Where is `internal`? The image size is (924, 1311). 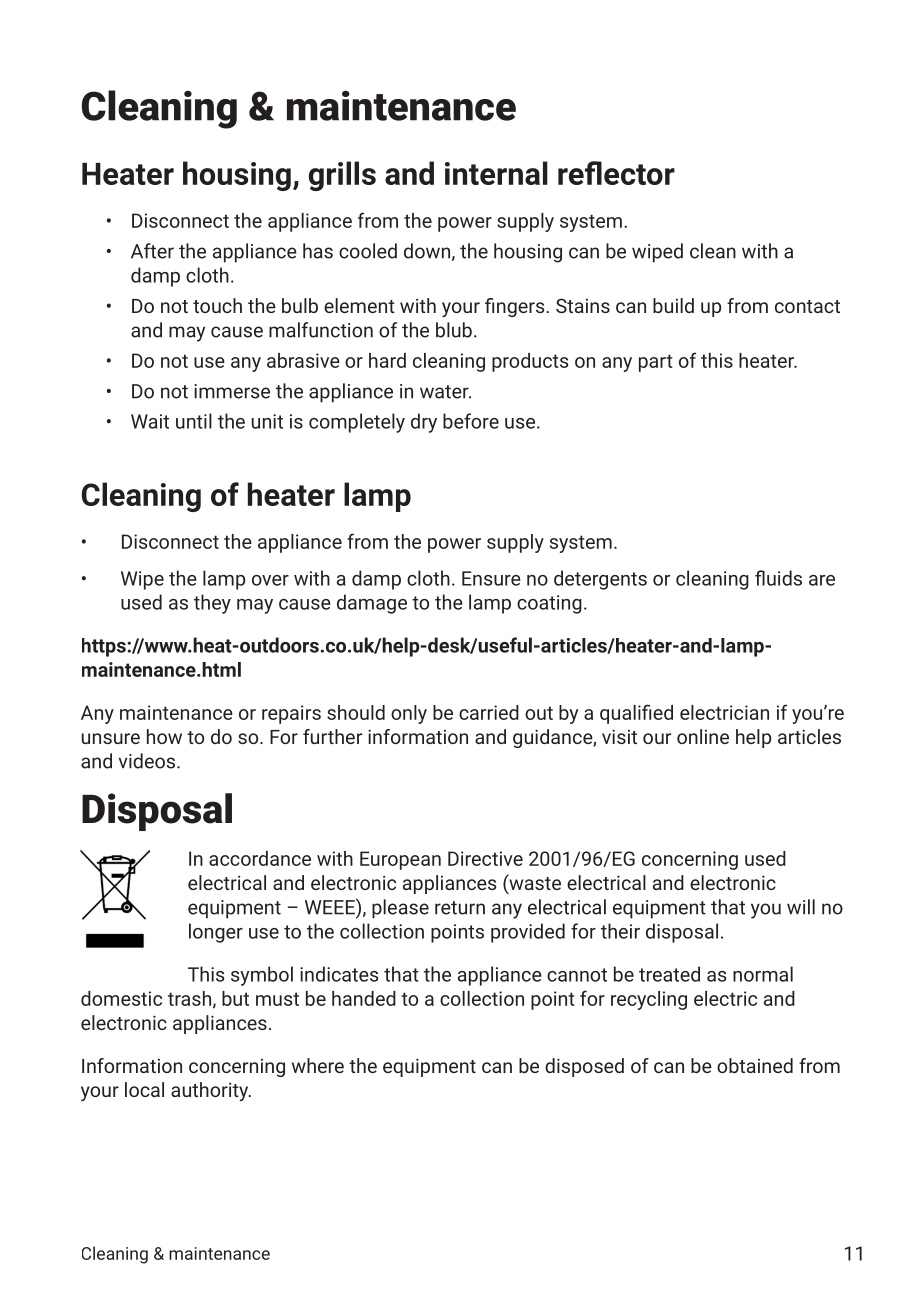
internal is located at coordinates (496, 173).
